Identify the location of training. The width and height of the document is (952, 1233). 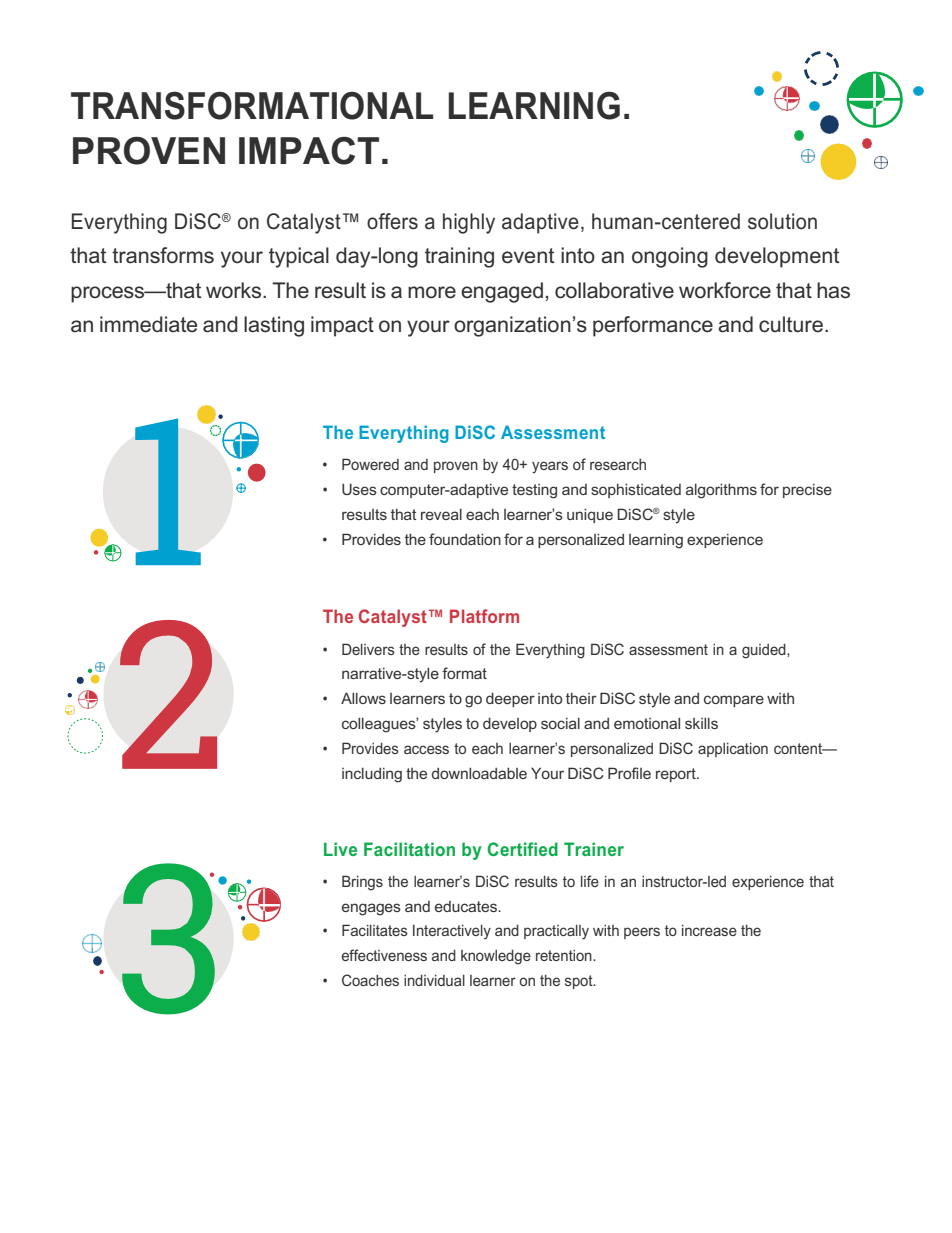
(459, 257).
